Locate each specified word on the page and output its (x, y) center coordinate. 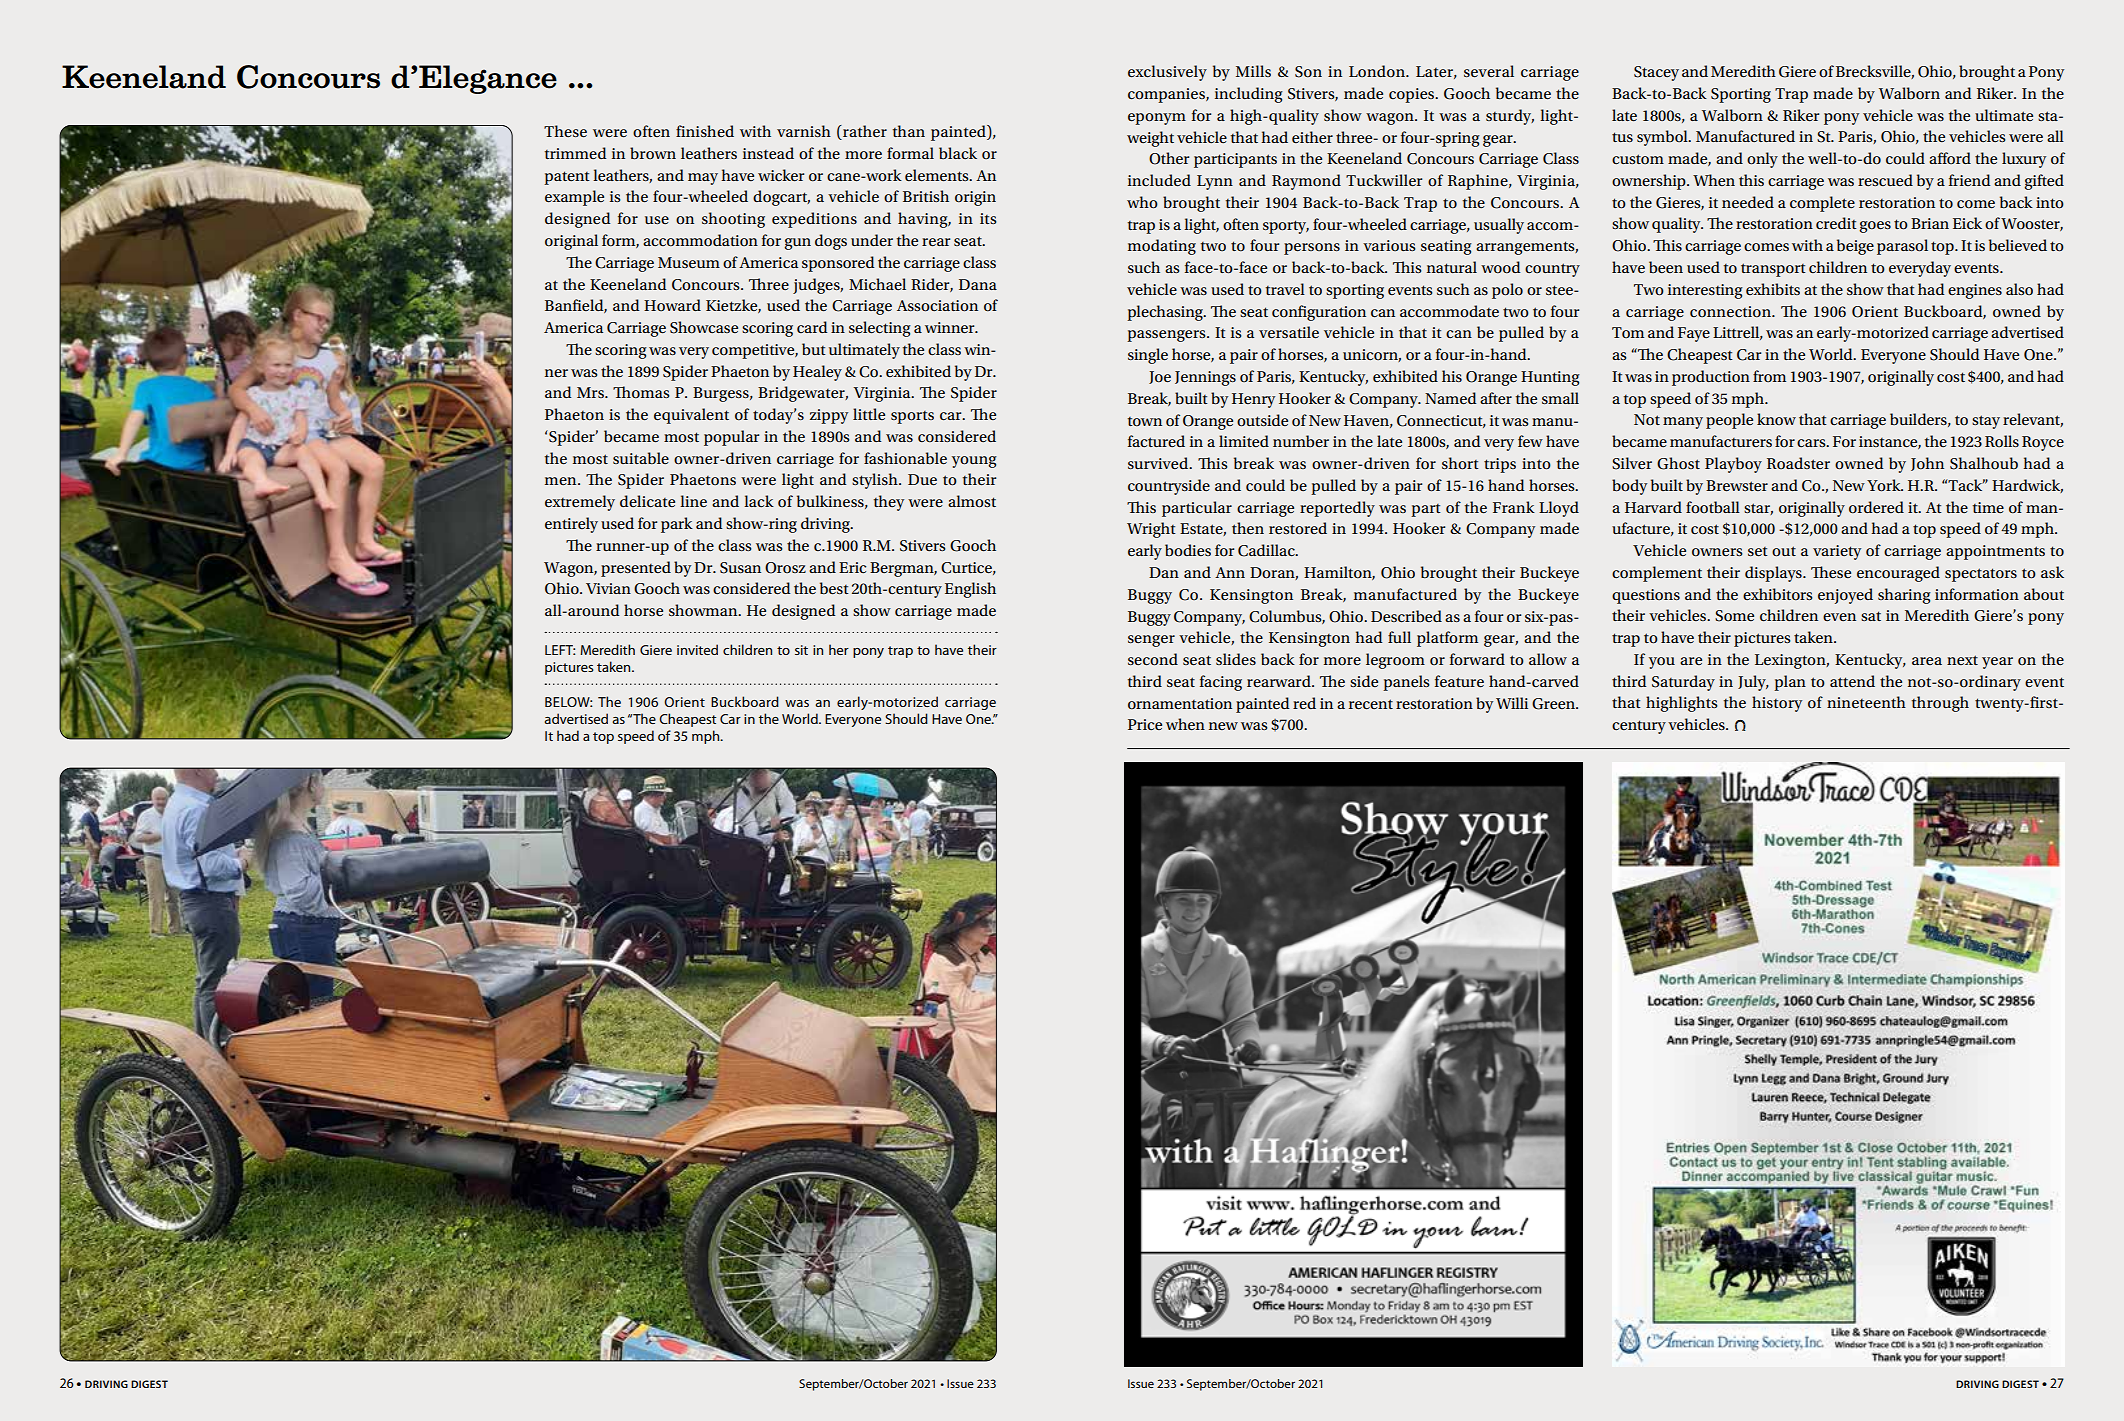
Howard (672, 305)
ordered (1876, 507)
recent (1371, 704)
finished (705, 131)
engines (1975, 291)
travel (1285, 289)
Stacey (1656, 73)
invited (697, 649)
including (1249, 95)
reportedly (1337, 509)
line (693, 501)
